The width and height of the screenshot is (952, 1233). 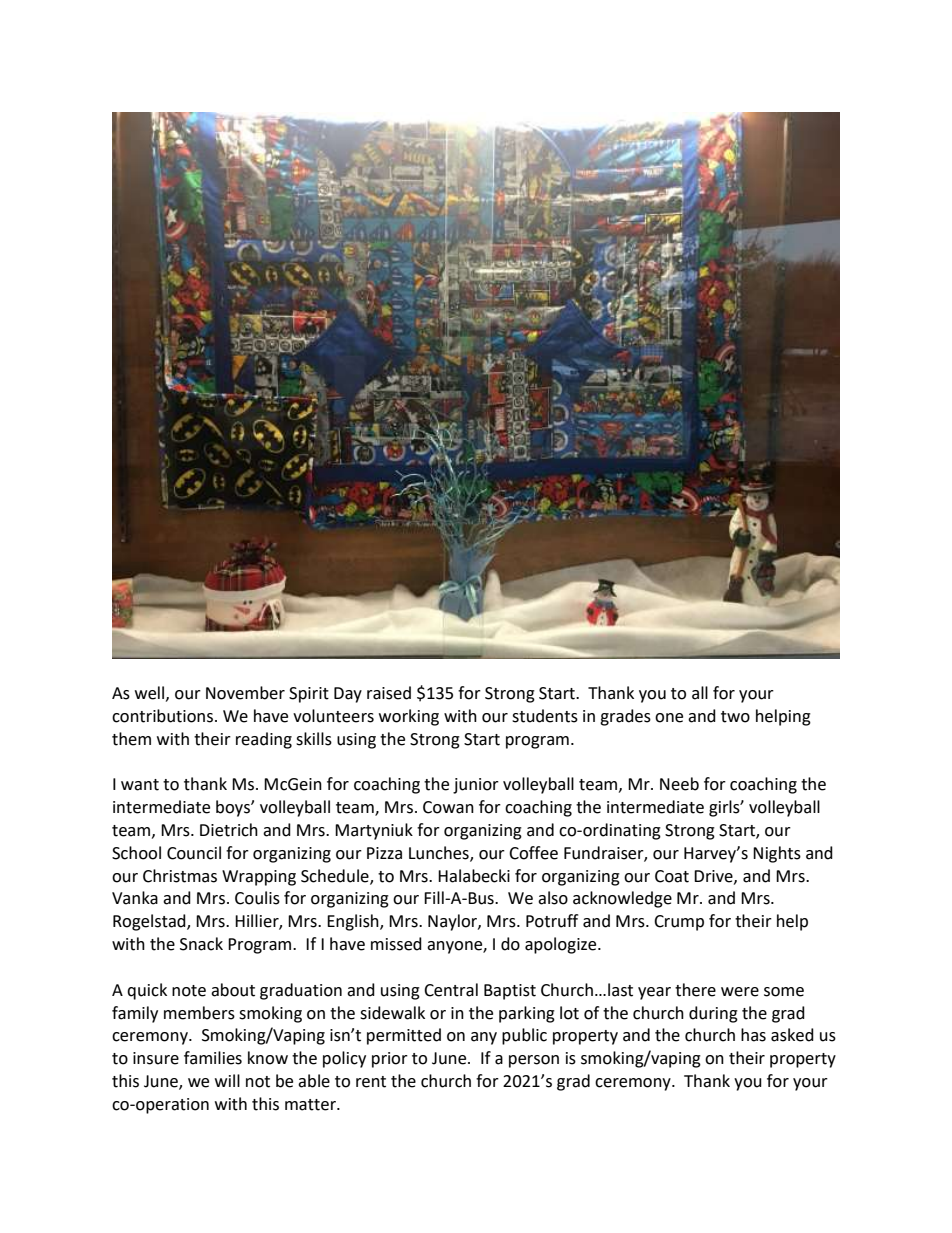 I want to click on two, so click(x=735, y=717).
